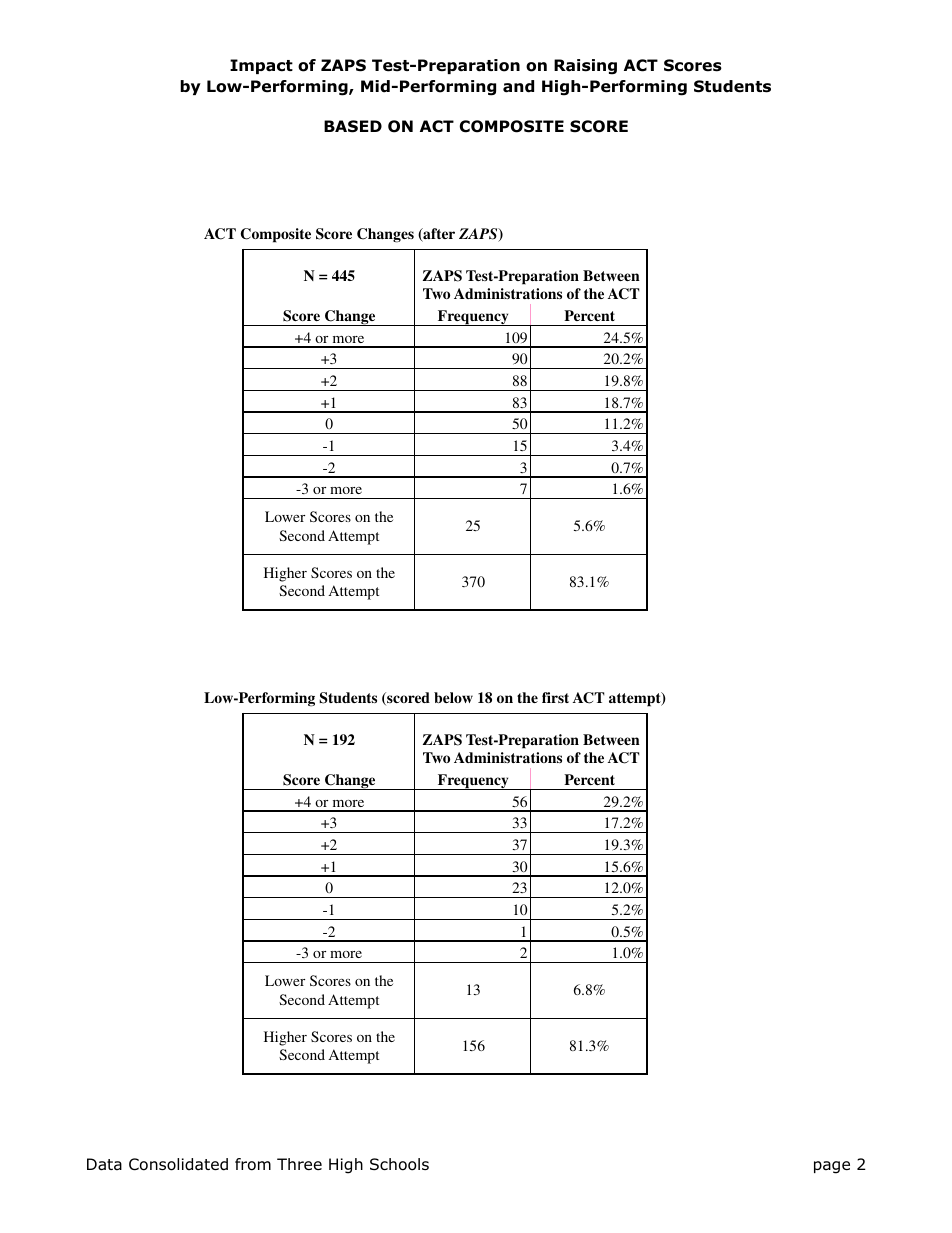  What do you see at coordinates (555, 697) in the page?
I see `first` at bounding box center [555, 697].
